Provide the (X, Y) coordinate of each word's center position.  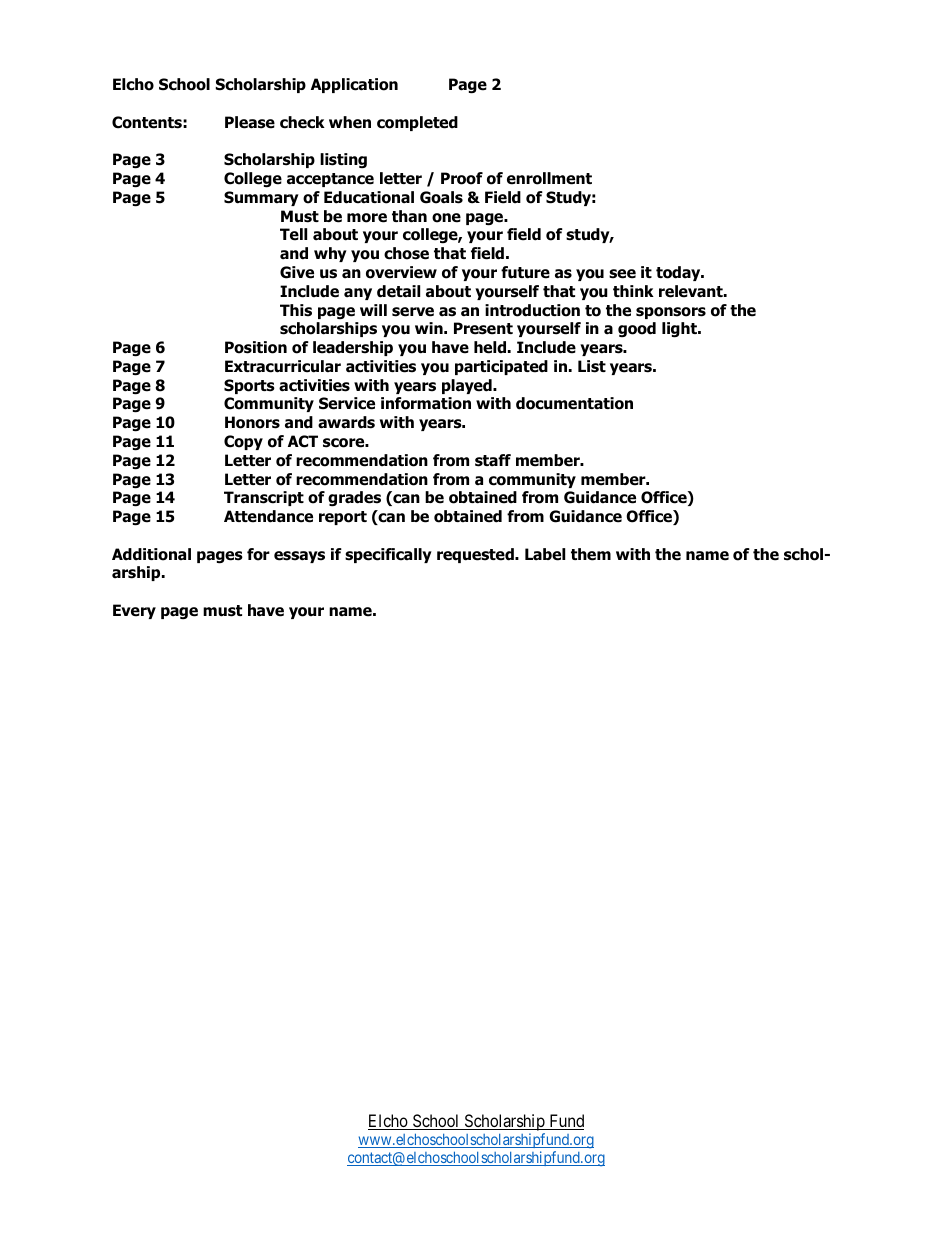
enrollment (549, 178)
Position (256, 347)
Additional (151, 554)
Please (250, 122)
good (637, 329)
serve (413, 312)
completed (417, 123)
